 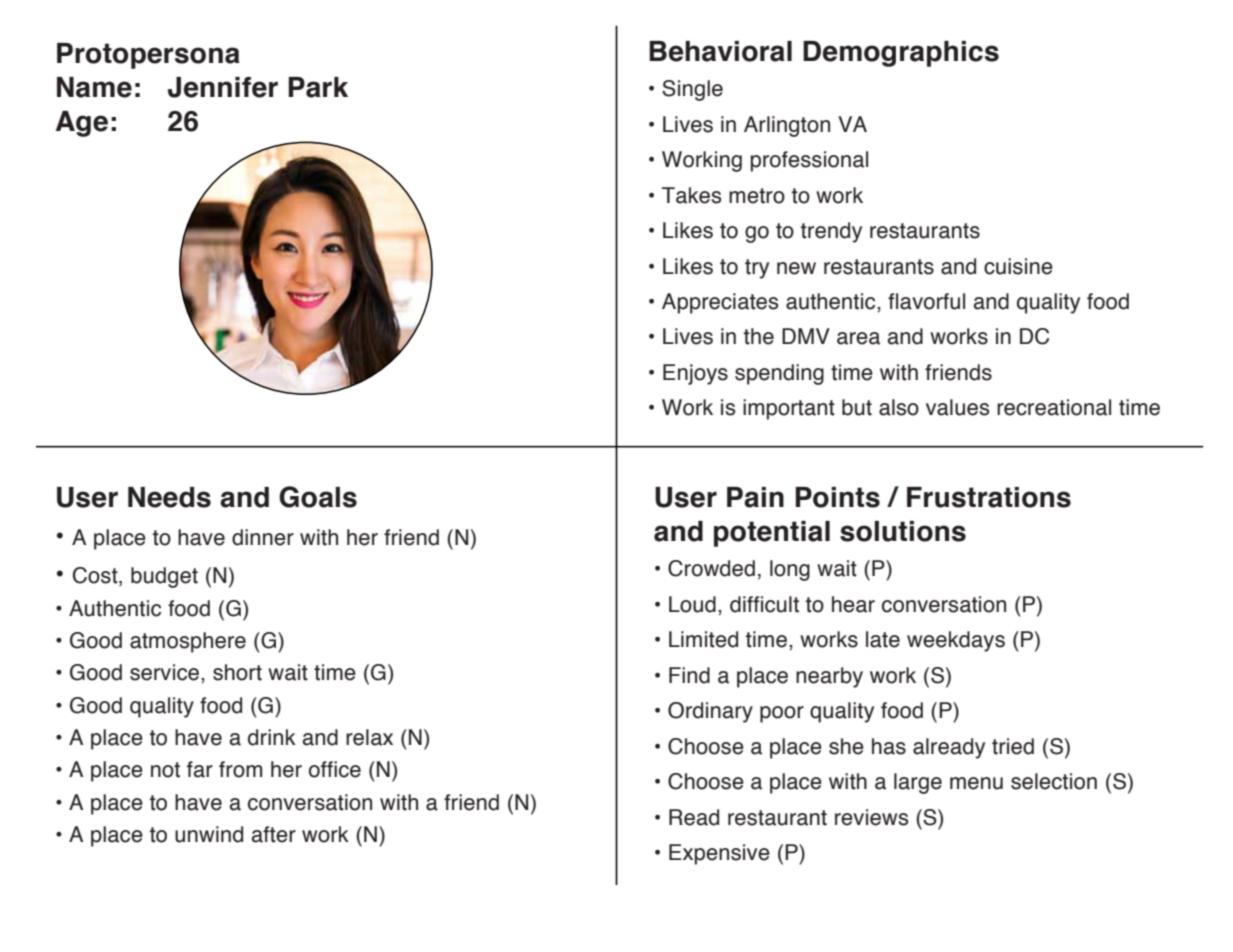 What do you see at coordinates (692, 90) in the page?
I see `Single` at bounding box center [692, 90].
